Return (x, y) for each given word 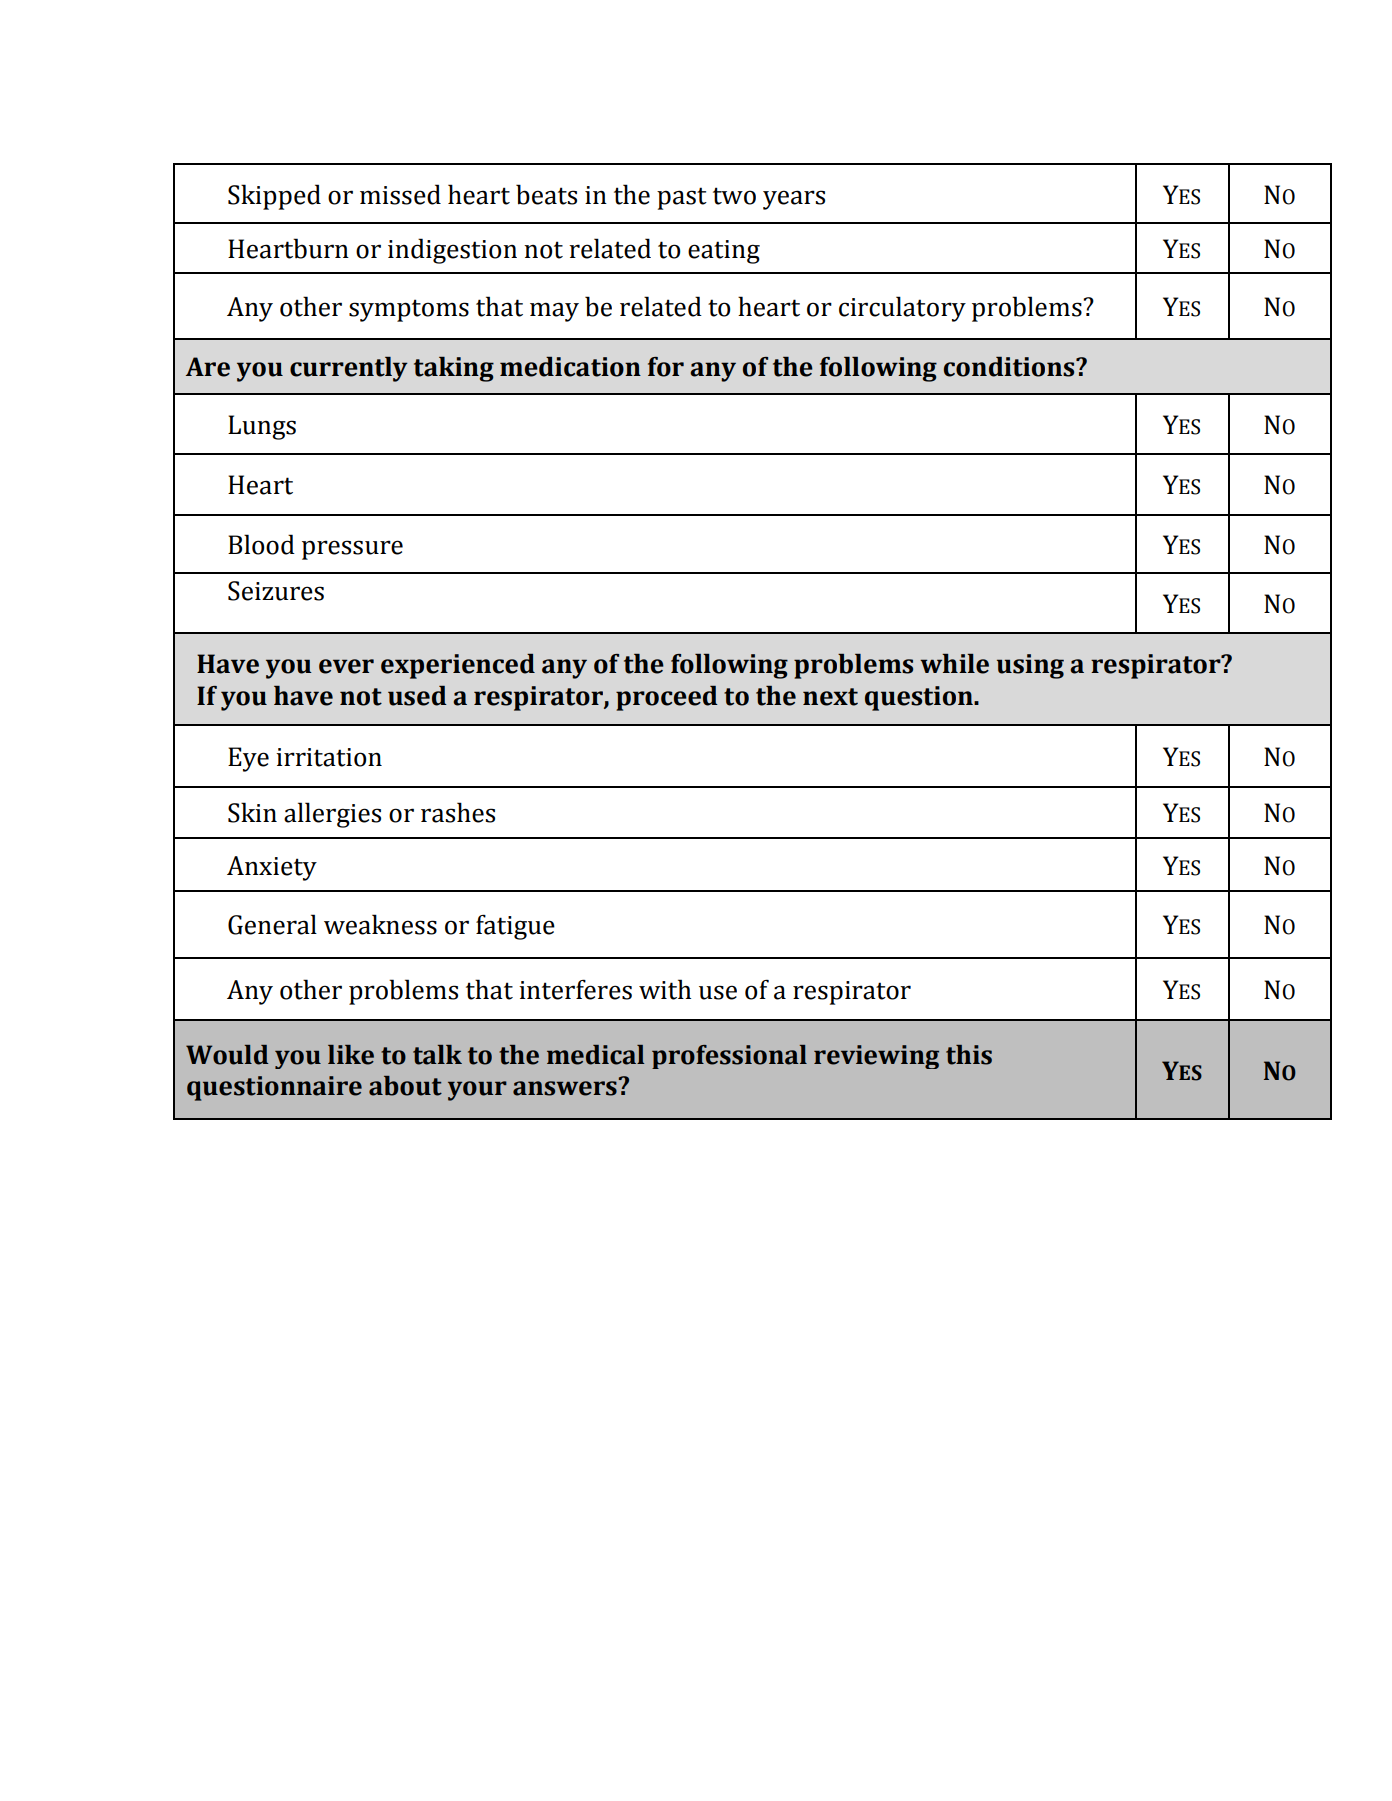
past (682, 198)
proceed (667, 698)
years (794, 200)
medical (595, 1055)
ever (346, 666)
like (351, 1055)
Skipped (274, 197)
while (954, 664)
